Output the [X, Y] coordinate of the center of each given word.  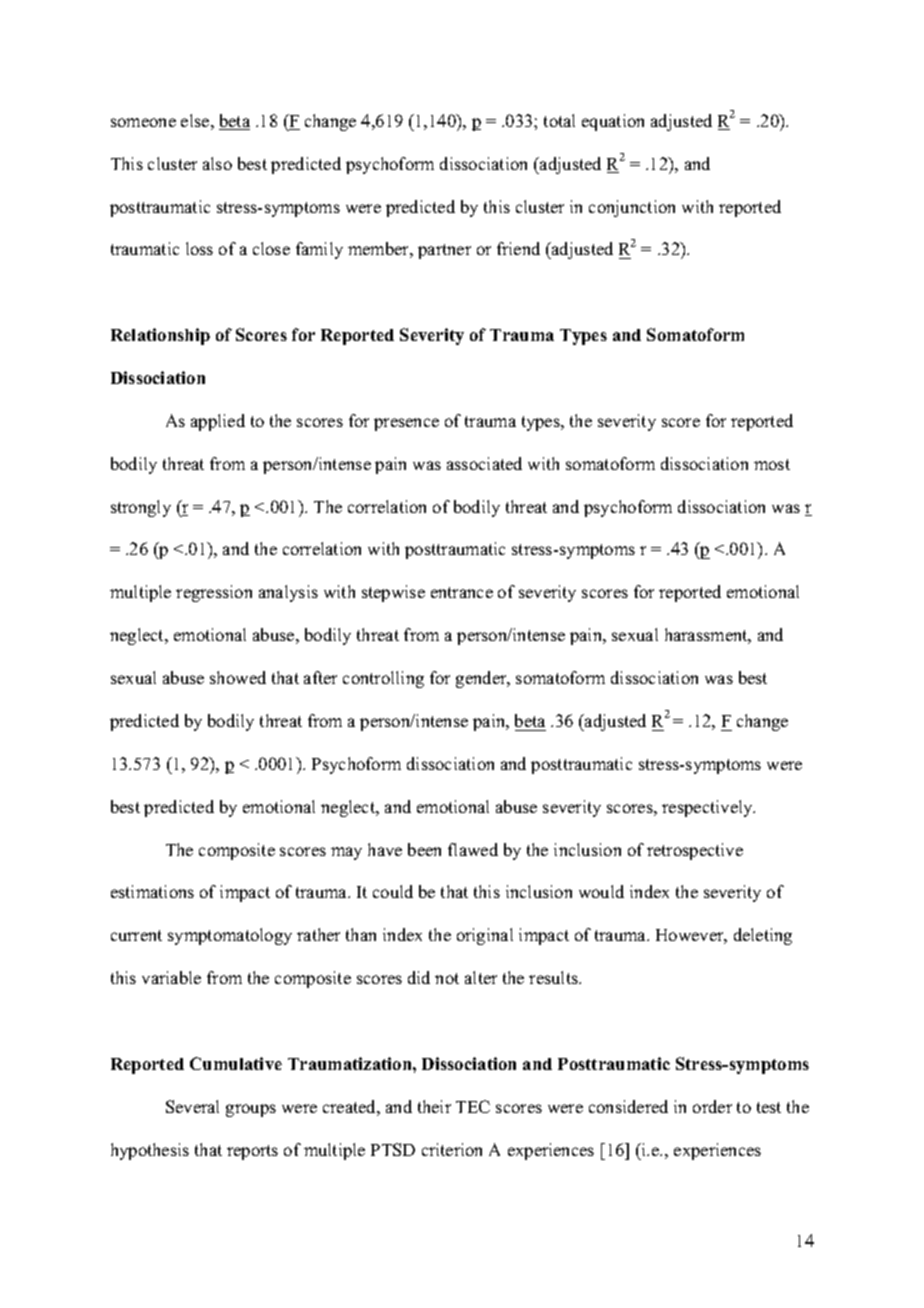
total [559, 120]
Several [192, 1106]
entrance [462, 592]
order [712, 1106]
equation [613, 122]
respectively [708, 808]
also [217, 163]
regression [214, 593]
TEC [473, 1106]
